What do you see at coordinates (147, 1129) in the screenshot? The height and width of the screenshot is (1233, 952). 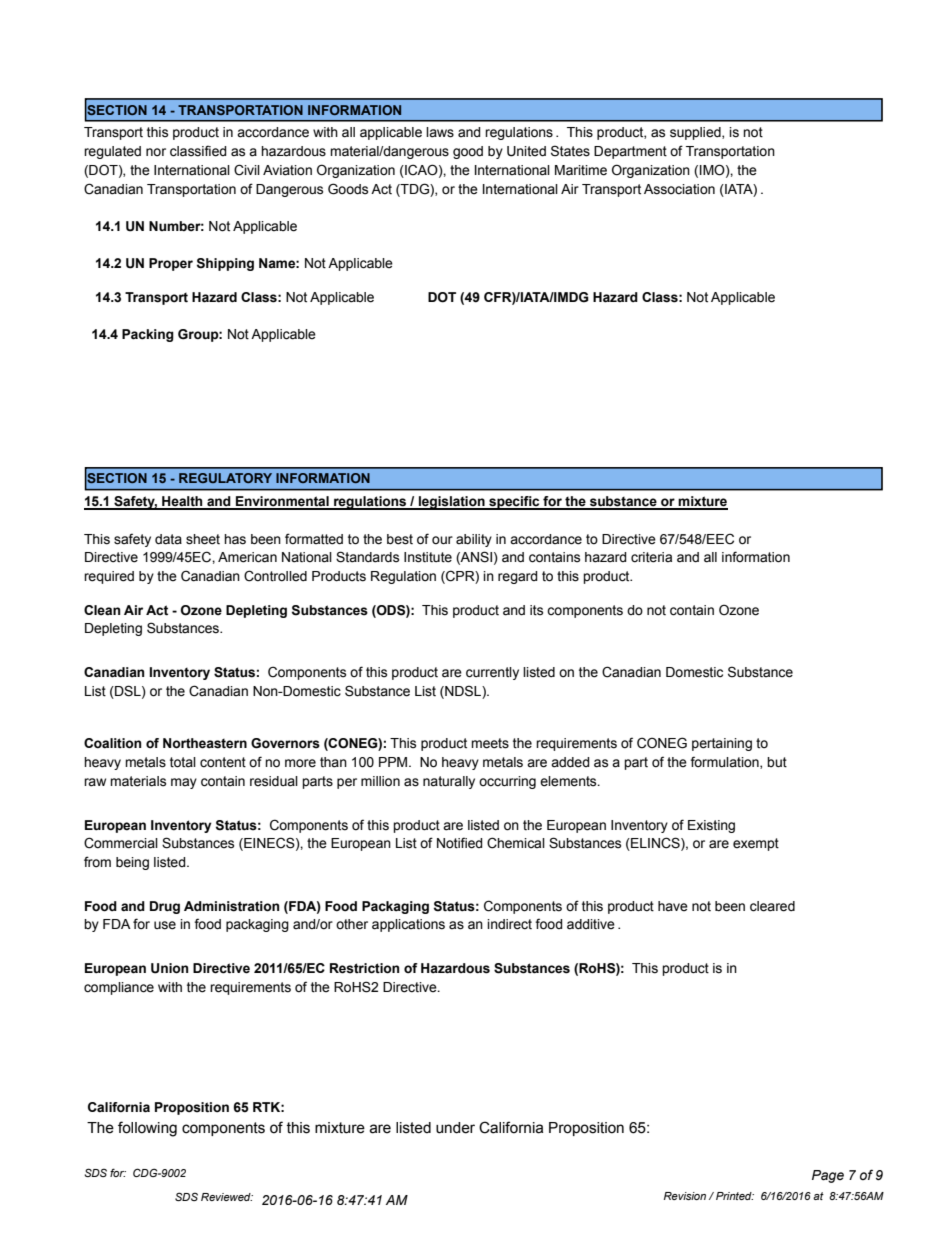 I see `following` at bounding box center [147, 1129].
